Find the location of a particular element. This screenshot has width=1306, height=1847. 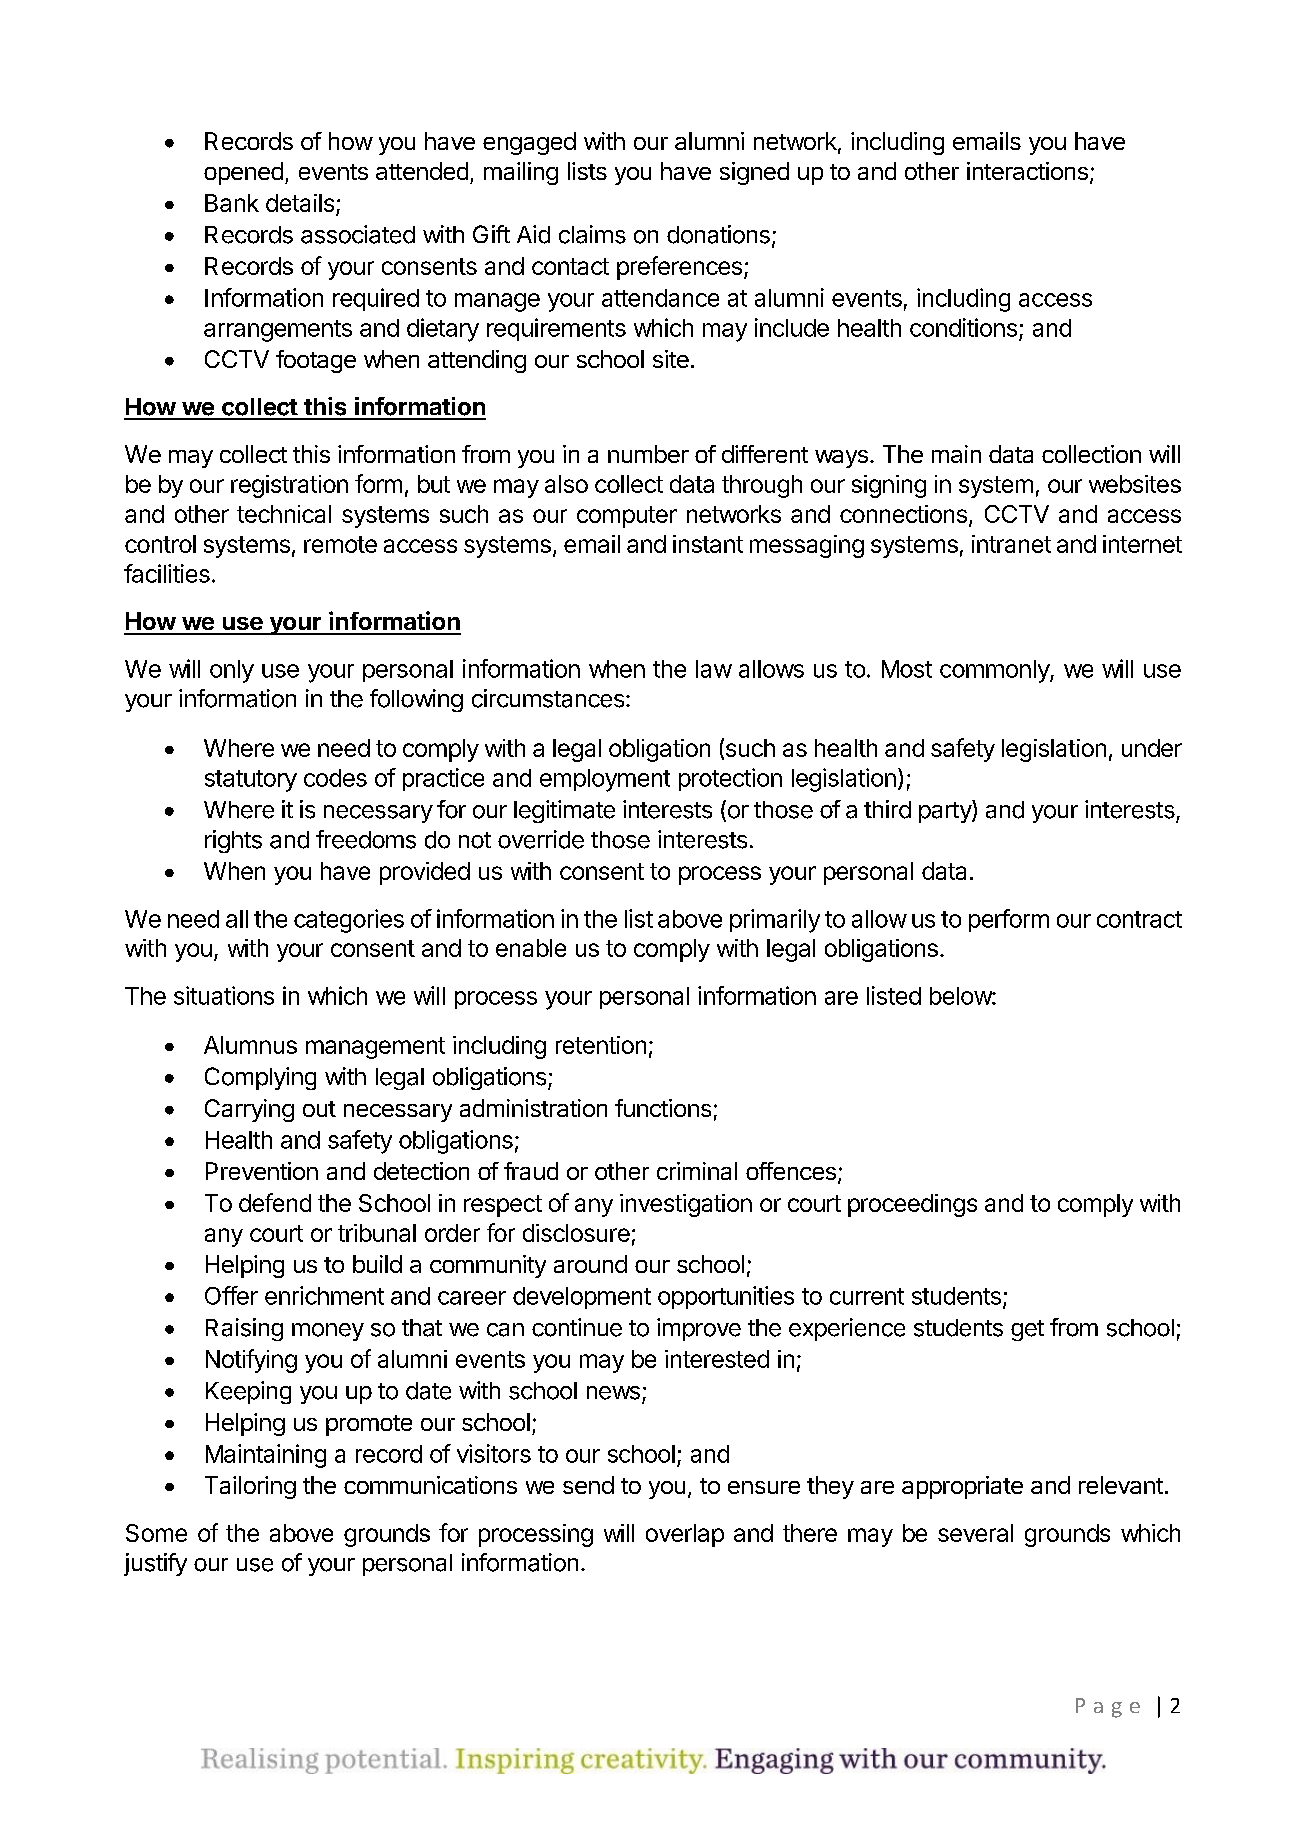

Prevention is located at coordinates (262, 1171).
